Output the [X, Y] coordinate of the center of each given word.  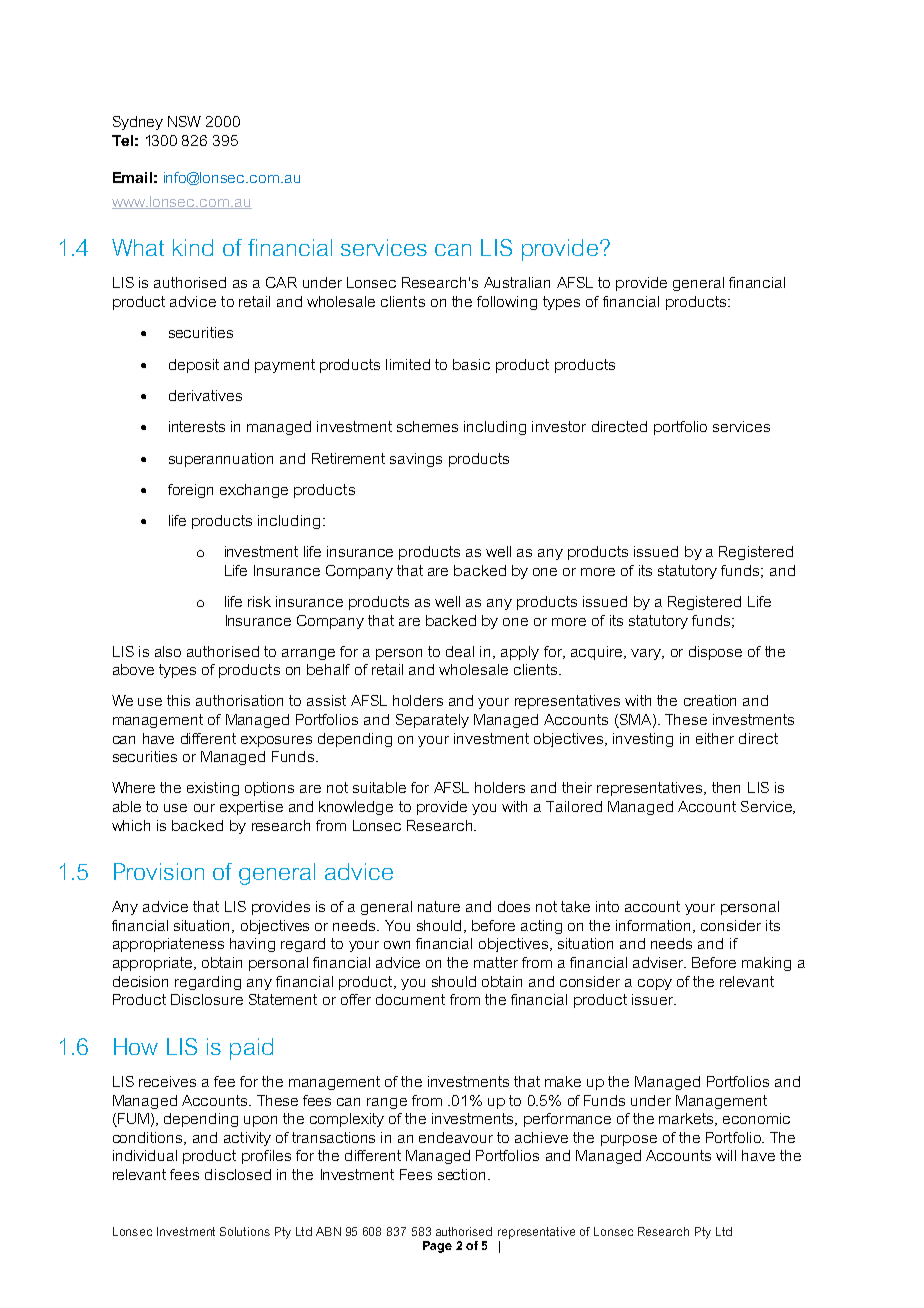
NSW [184, 121]
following [507, 303]
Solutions [245, 1231]
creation [710, 700]
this [178, 700]
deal [460, 651]
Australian [517, 282]
